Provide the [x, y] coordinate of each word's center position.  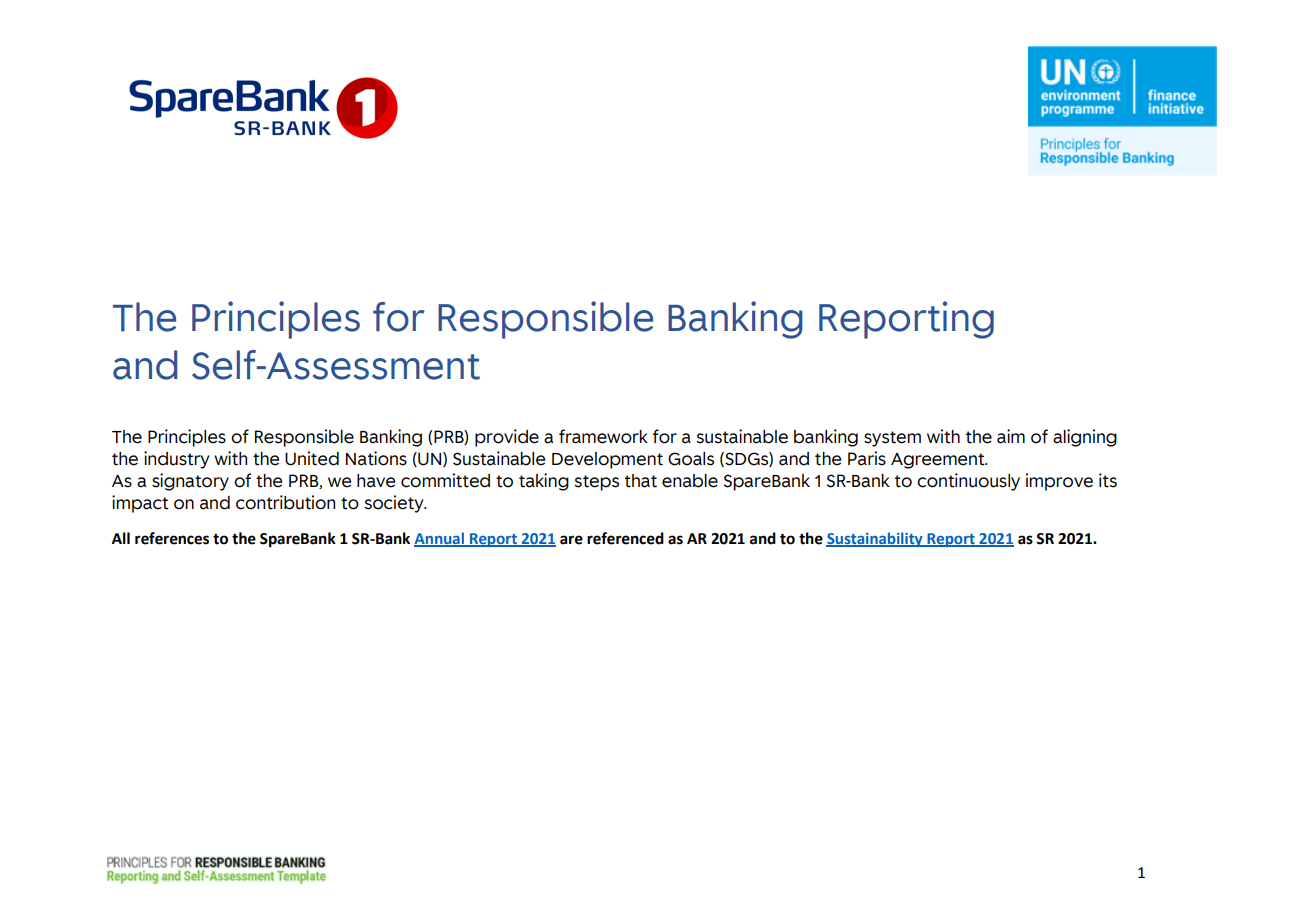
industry [176, 460]
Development [607, 460]
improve [1059, 482]
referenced [625, 538]
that [641, 481]
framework [603, 436]
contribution [285, 502]
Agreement [939, 461]
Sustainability [875, 539]
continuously [968, 482]
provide [507, 438]
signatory [190, 482]
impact [140, 504]
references [172, 538]
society [395, 504]
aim [1011, 436]
